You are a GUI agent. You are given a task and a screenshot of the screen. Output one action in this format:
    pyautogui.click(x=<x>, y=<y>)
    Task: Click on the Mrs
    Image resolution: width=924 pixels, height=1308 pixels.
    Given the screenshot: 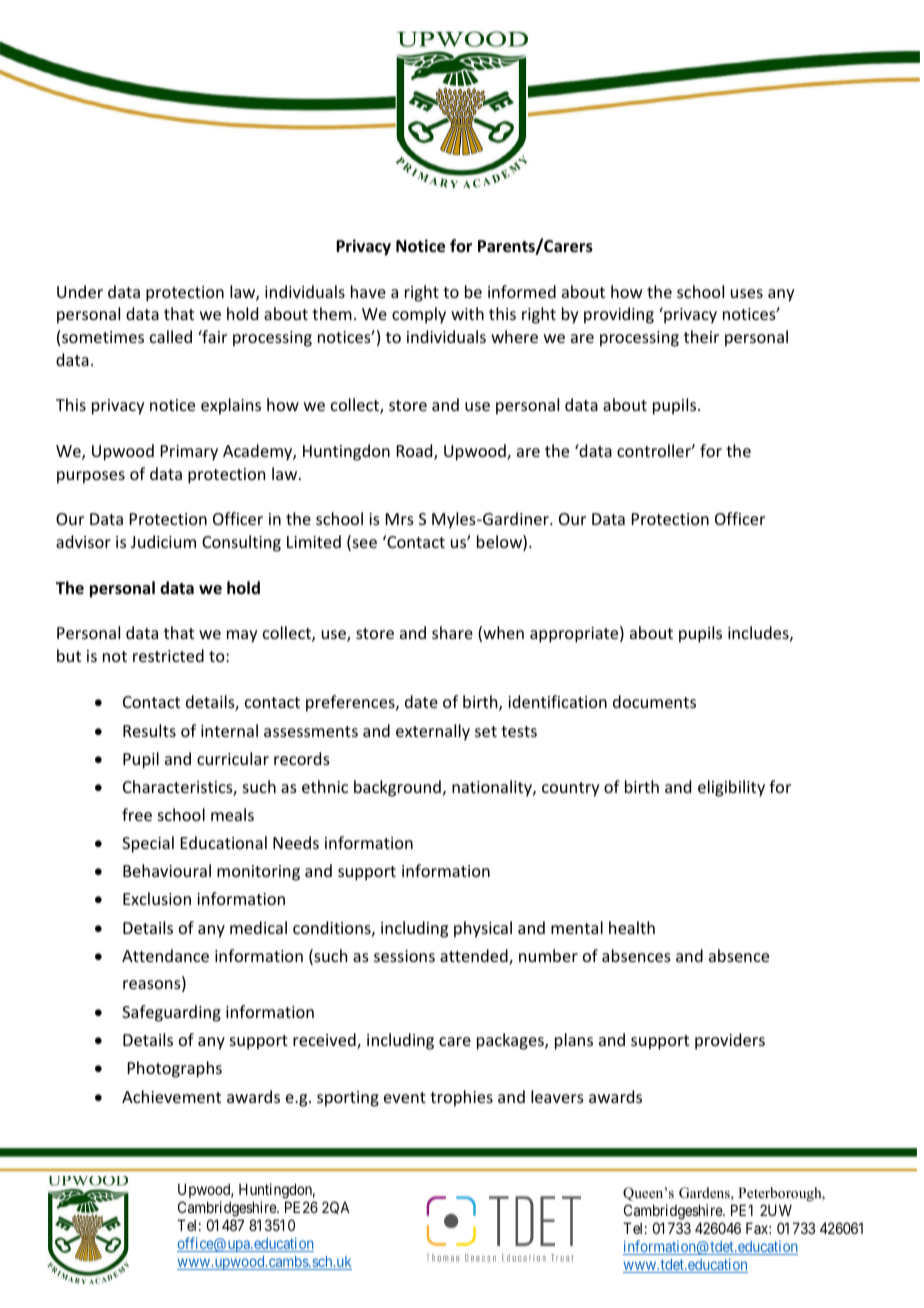 What is the action you would take?
    pyautogui.click(x=400, y=519)
